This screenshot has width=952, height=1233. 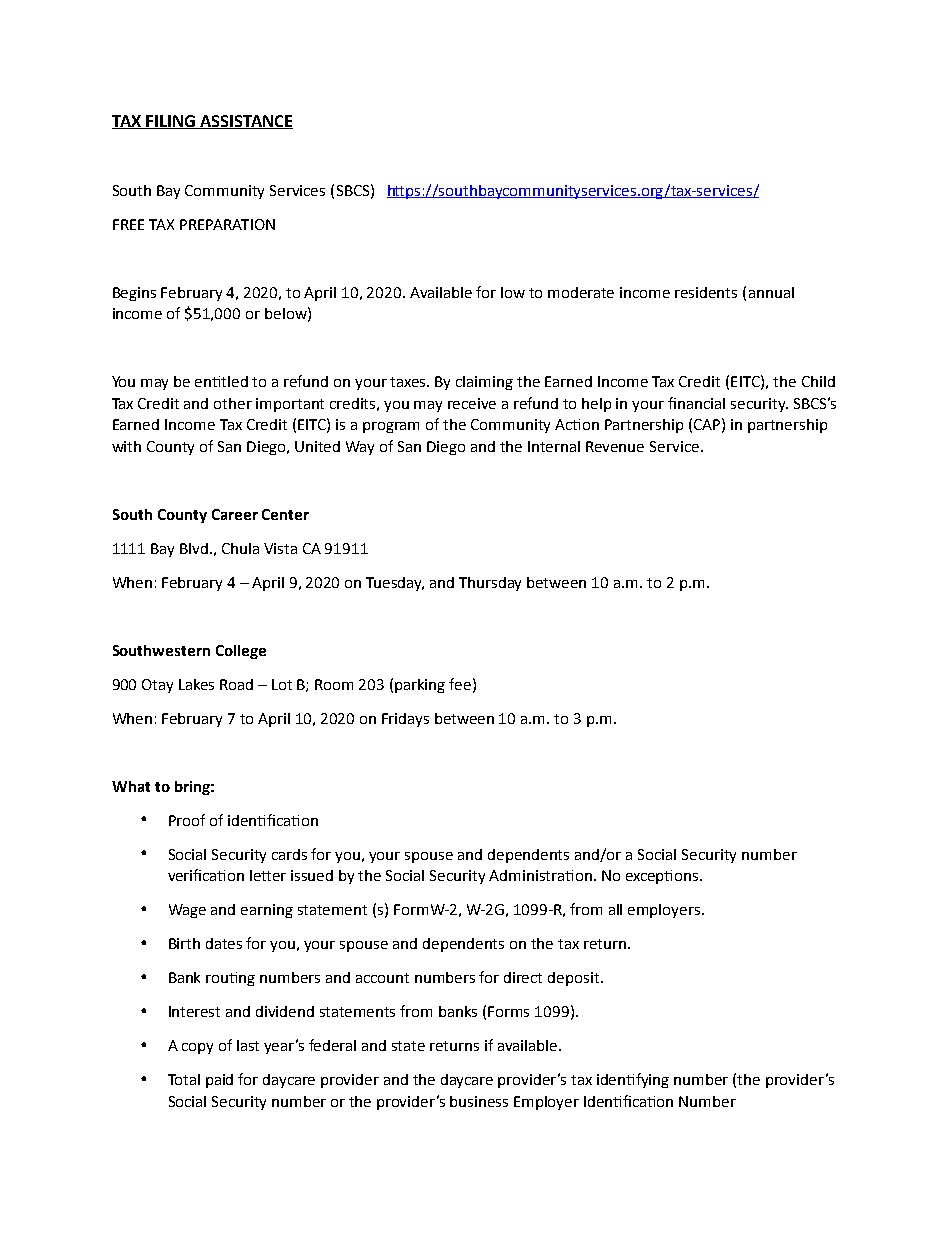 What do you see at coordinates (706, 292) in the screenshot?
I see `residents` at bounding box center [706, 292].
